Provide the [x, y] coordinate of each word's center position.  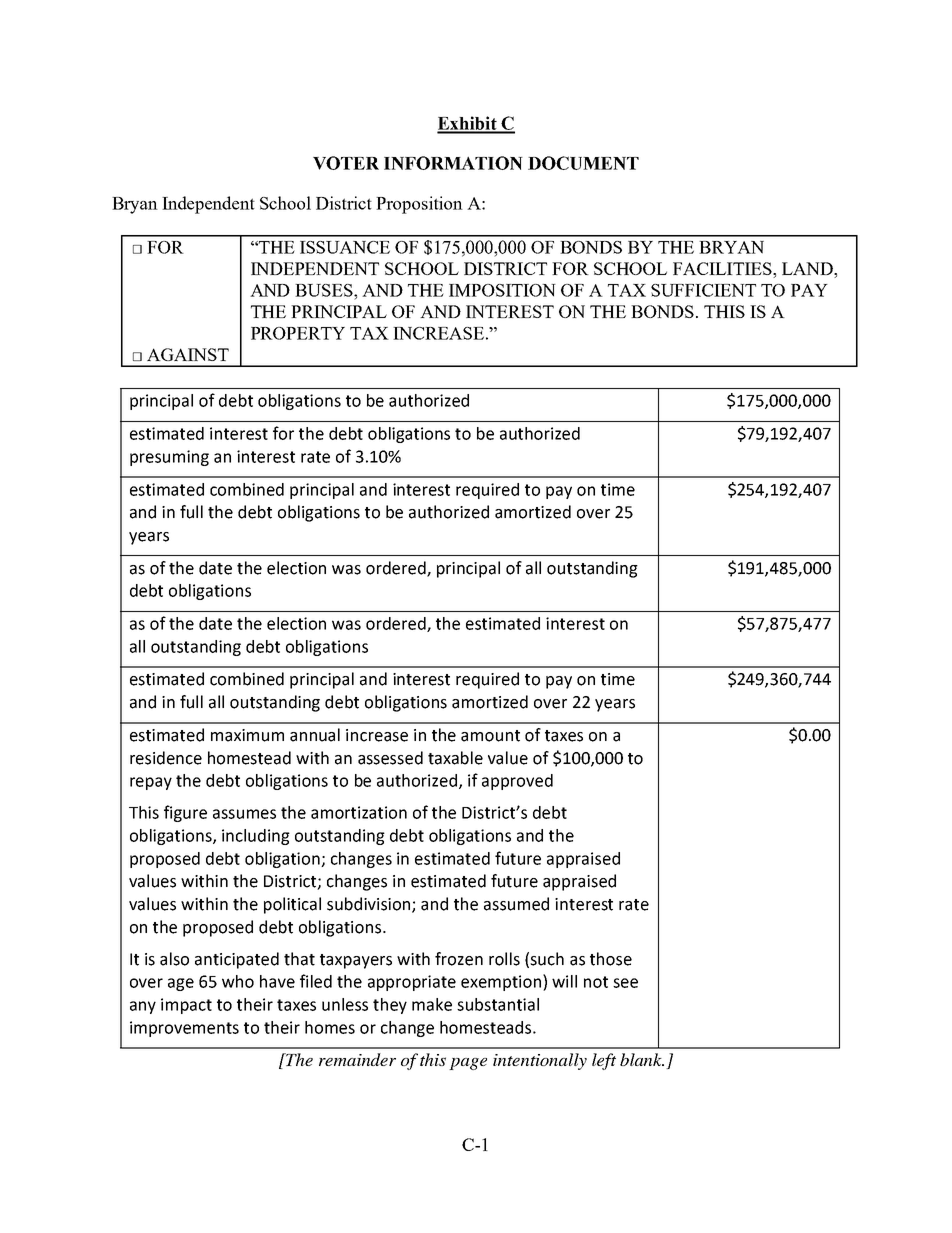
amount [490, 736]
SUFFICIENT [703, 290]
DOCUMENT [583, 163]
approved [517, 782]
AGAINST [188, 354]
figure [185, 813]
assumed [516, 904]
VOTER [346, 163]
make [432, 1004]
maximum [247, 735]
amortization [359, 812]
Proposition [419, 205]
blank [642, 1059]
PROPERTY [298, 333]
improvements [184, 1029]
